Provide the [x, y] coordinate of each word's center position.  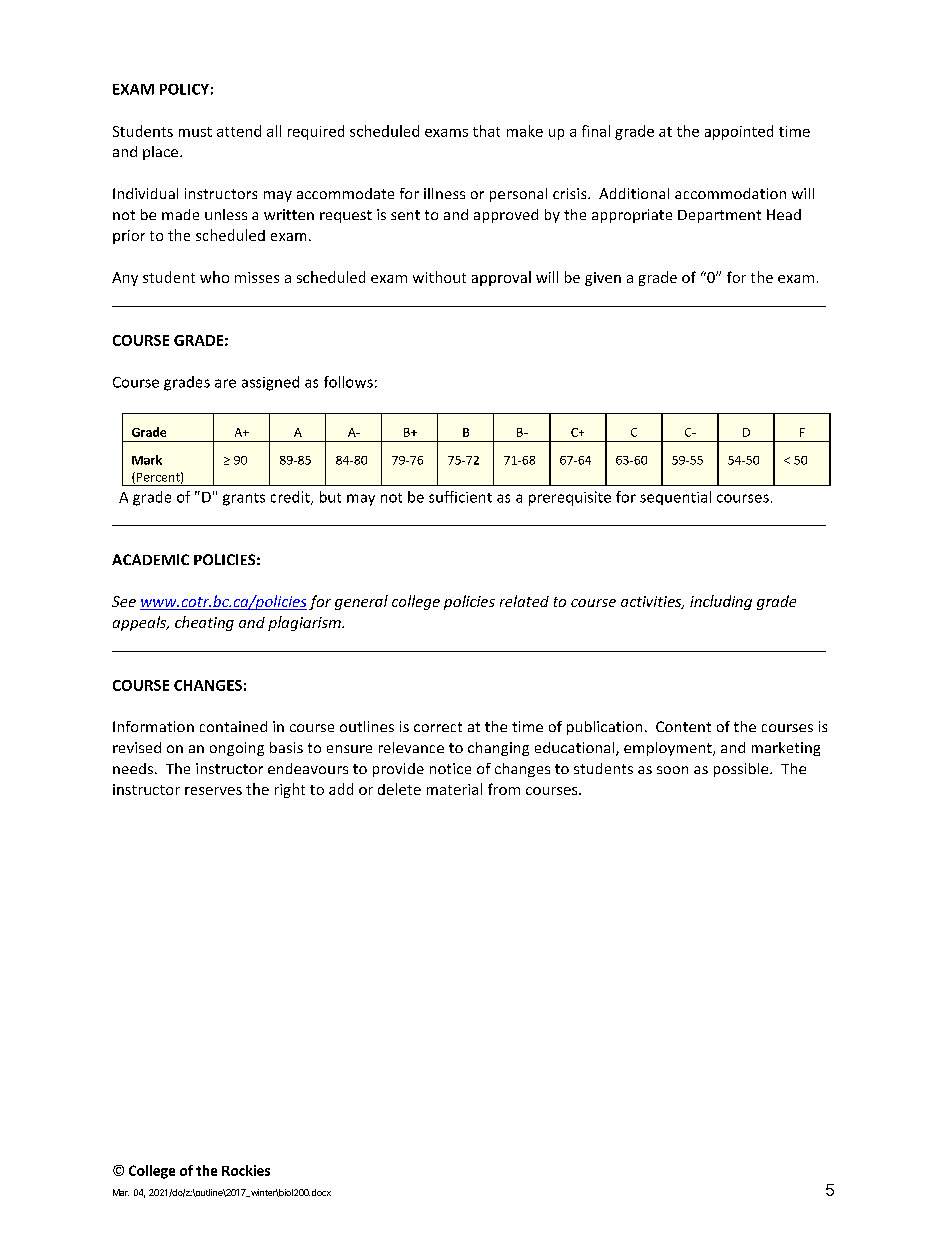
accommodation [730, 193]
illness [444, 193]
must [195, 132]
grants [244, 499]
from [504, 789]
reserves [213, 791]
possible [742, 770]
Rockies [246, 1170]
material [454, 789]
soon [672, 770]
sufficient [460, 497]
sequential [675, 498]
